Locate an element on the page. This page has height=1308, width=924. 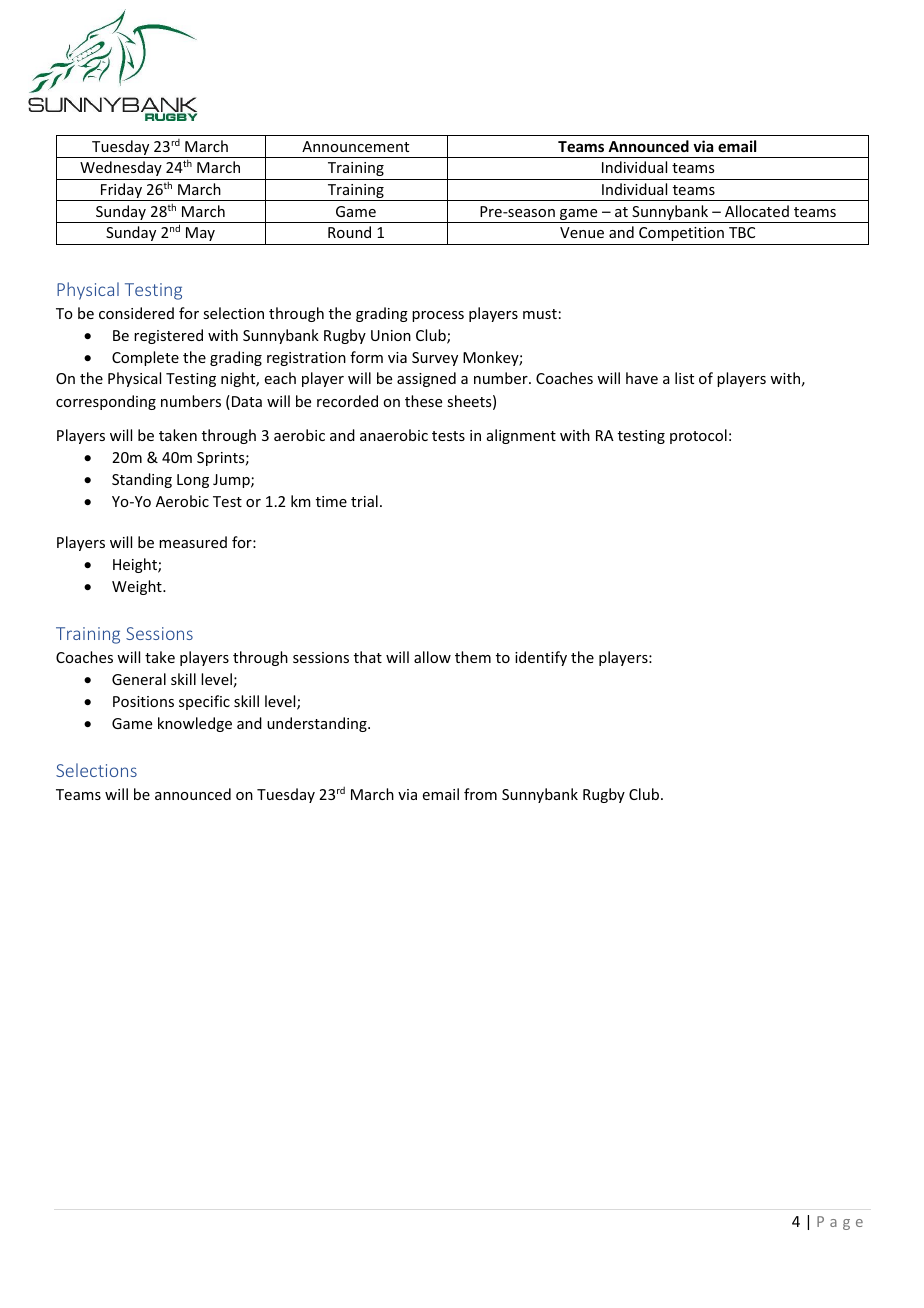
protocol is located at coordinates (698, 436).
